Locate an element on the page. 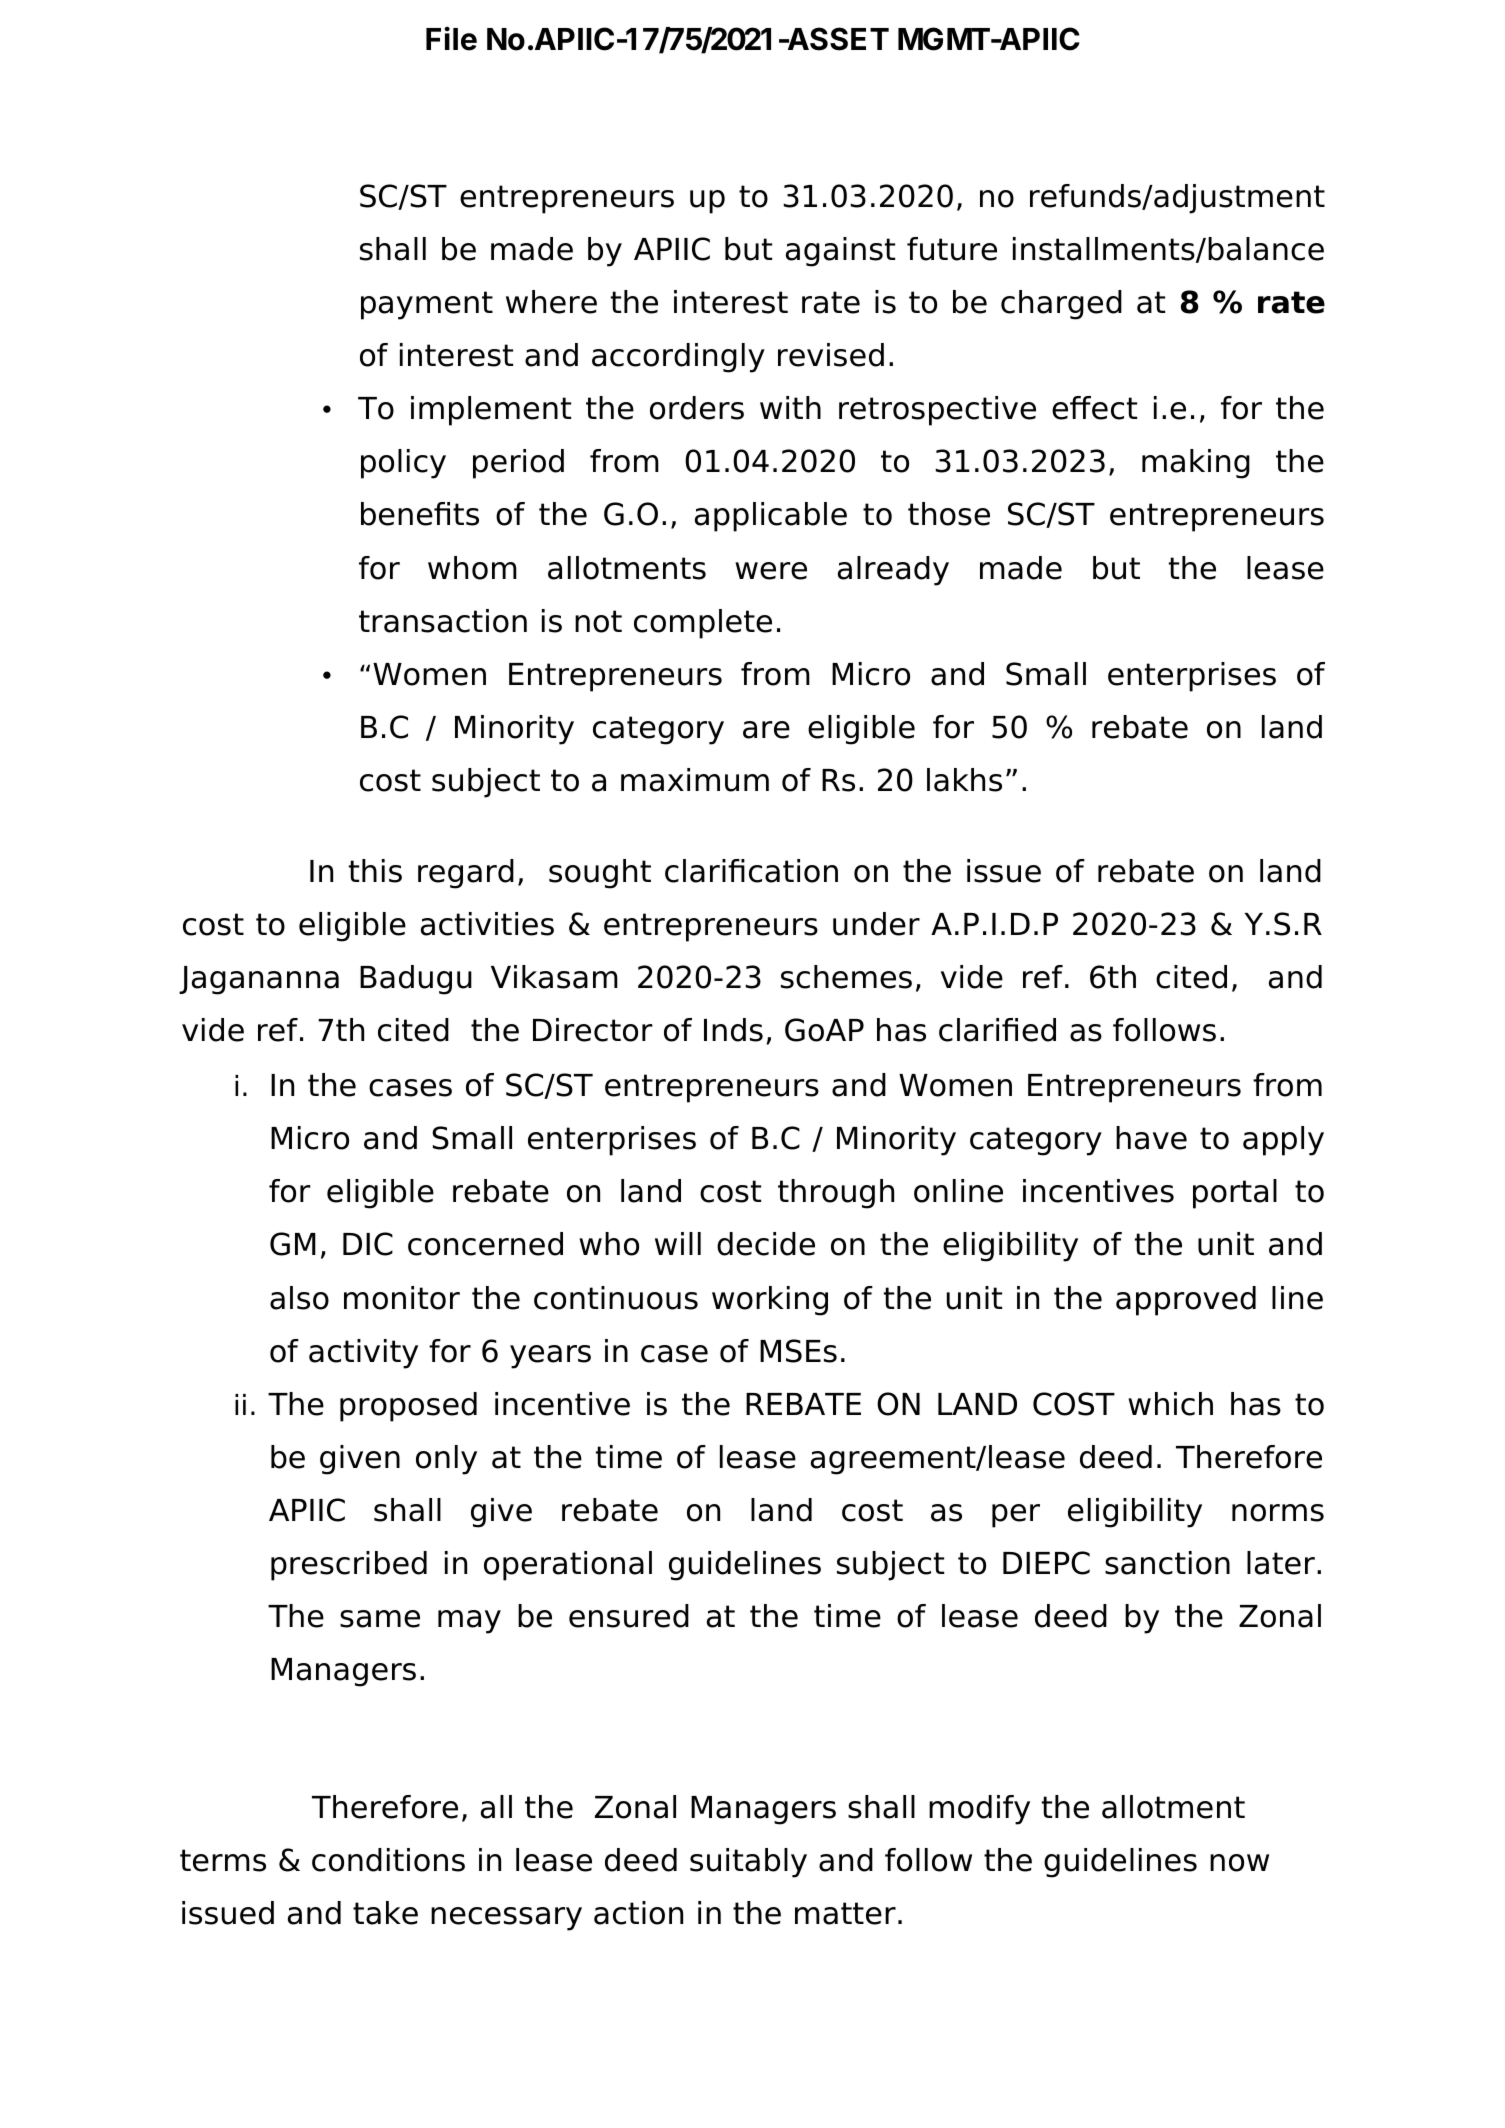  charged is located at coordinates (1061, 305).
